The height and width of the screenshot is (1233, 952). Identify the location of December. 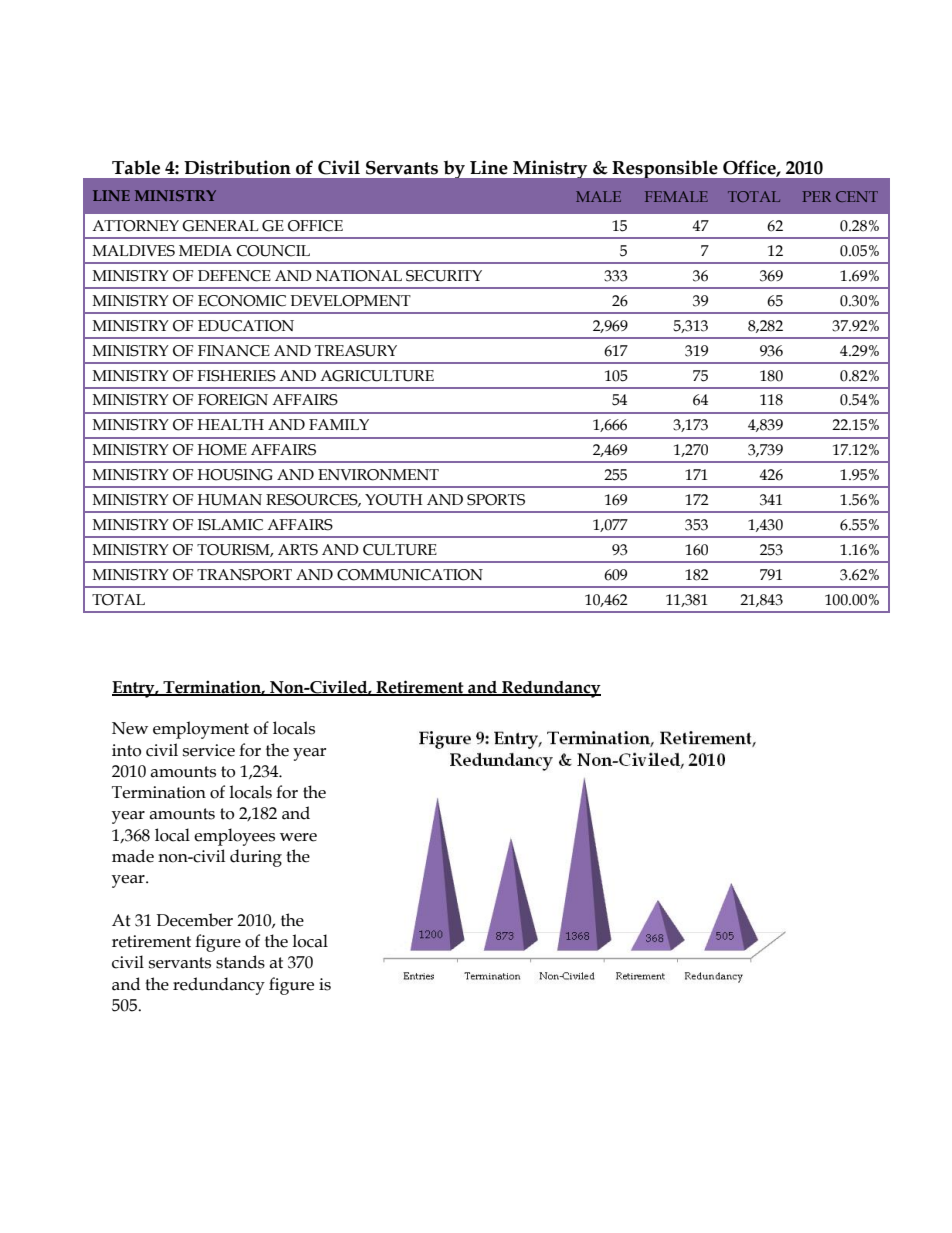
(194, 920).
